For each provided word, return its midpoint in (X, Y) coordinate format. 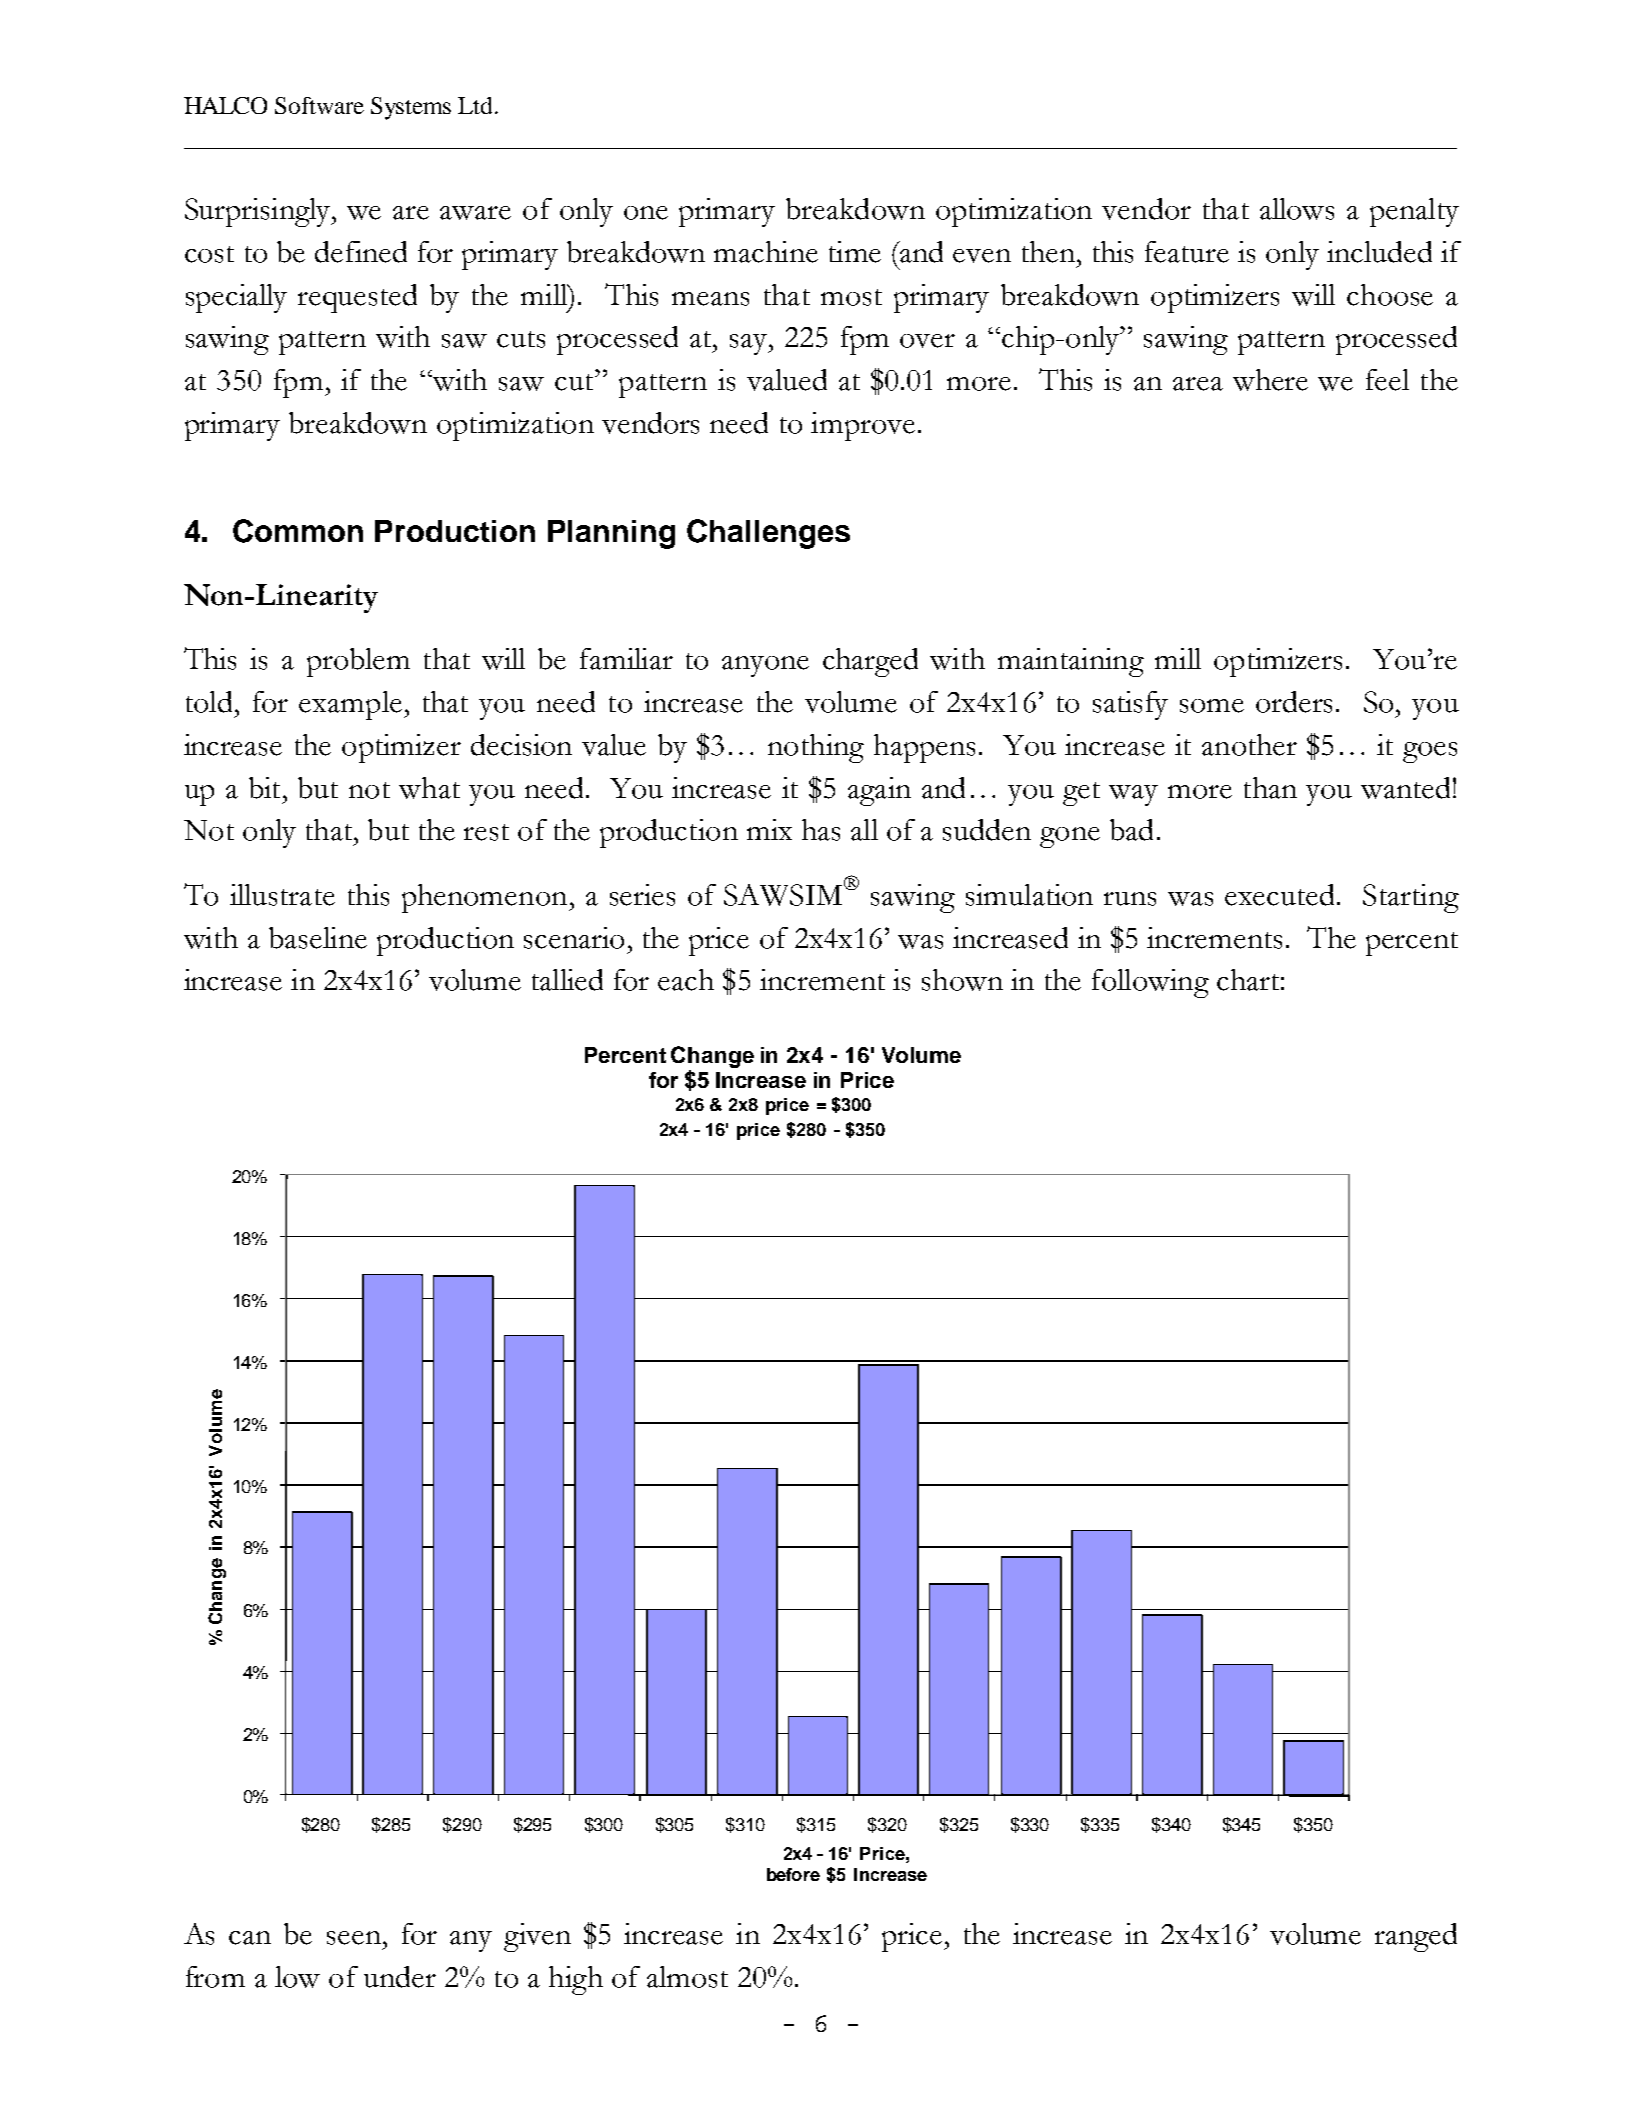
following (1150, 983)
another (1249, 745)
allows (1297, 209)
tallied (567, 980)
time (855, 252)
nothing (816, 748)
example (350, 705)
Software (319, 105)
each (686, 980)
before (793, 1874)
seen (354, 1938)
